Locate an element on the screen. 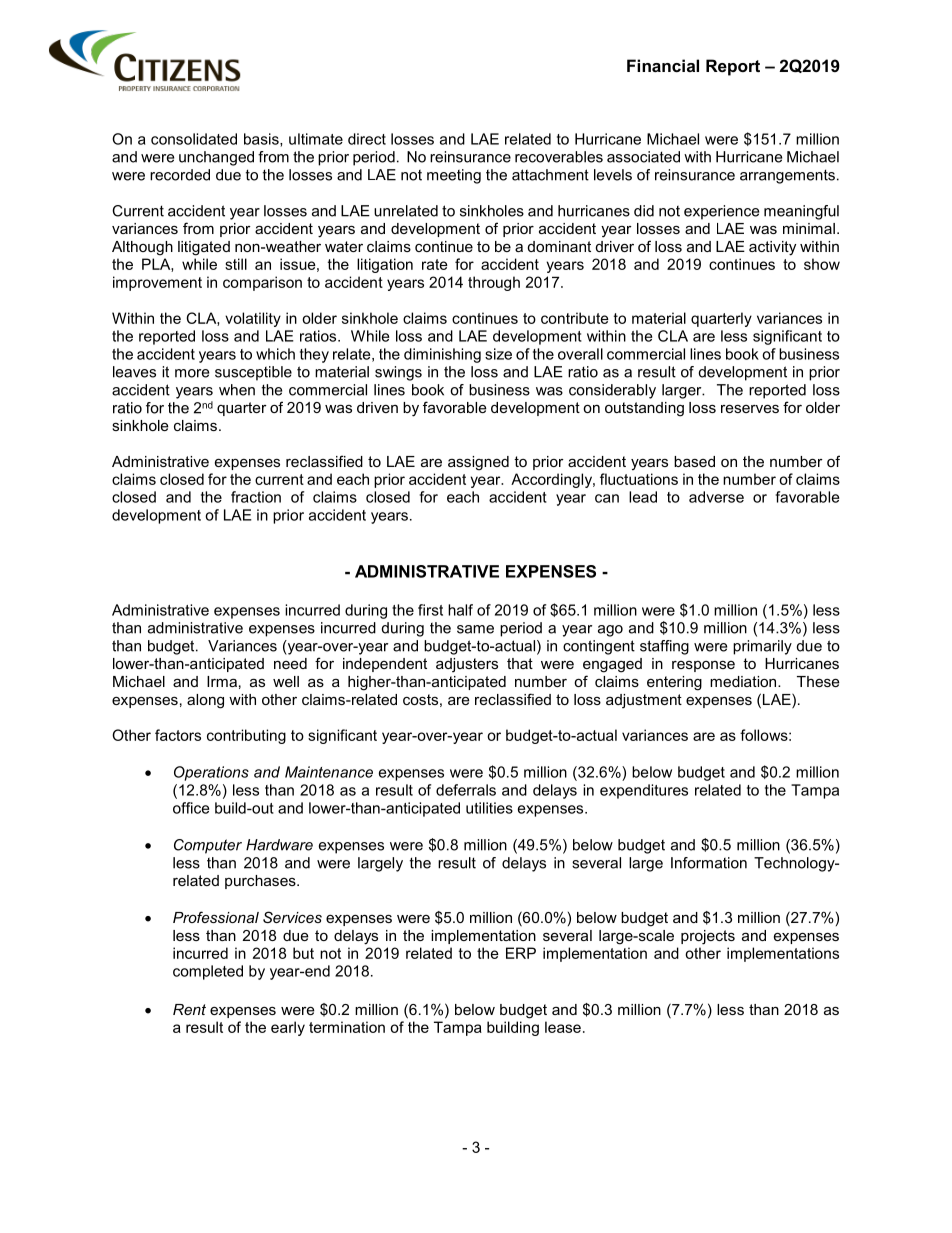 The image size is (952, 1233). half is located at coordinates (460, 610).
